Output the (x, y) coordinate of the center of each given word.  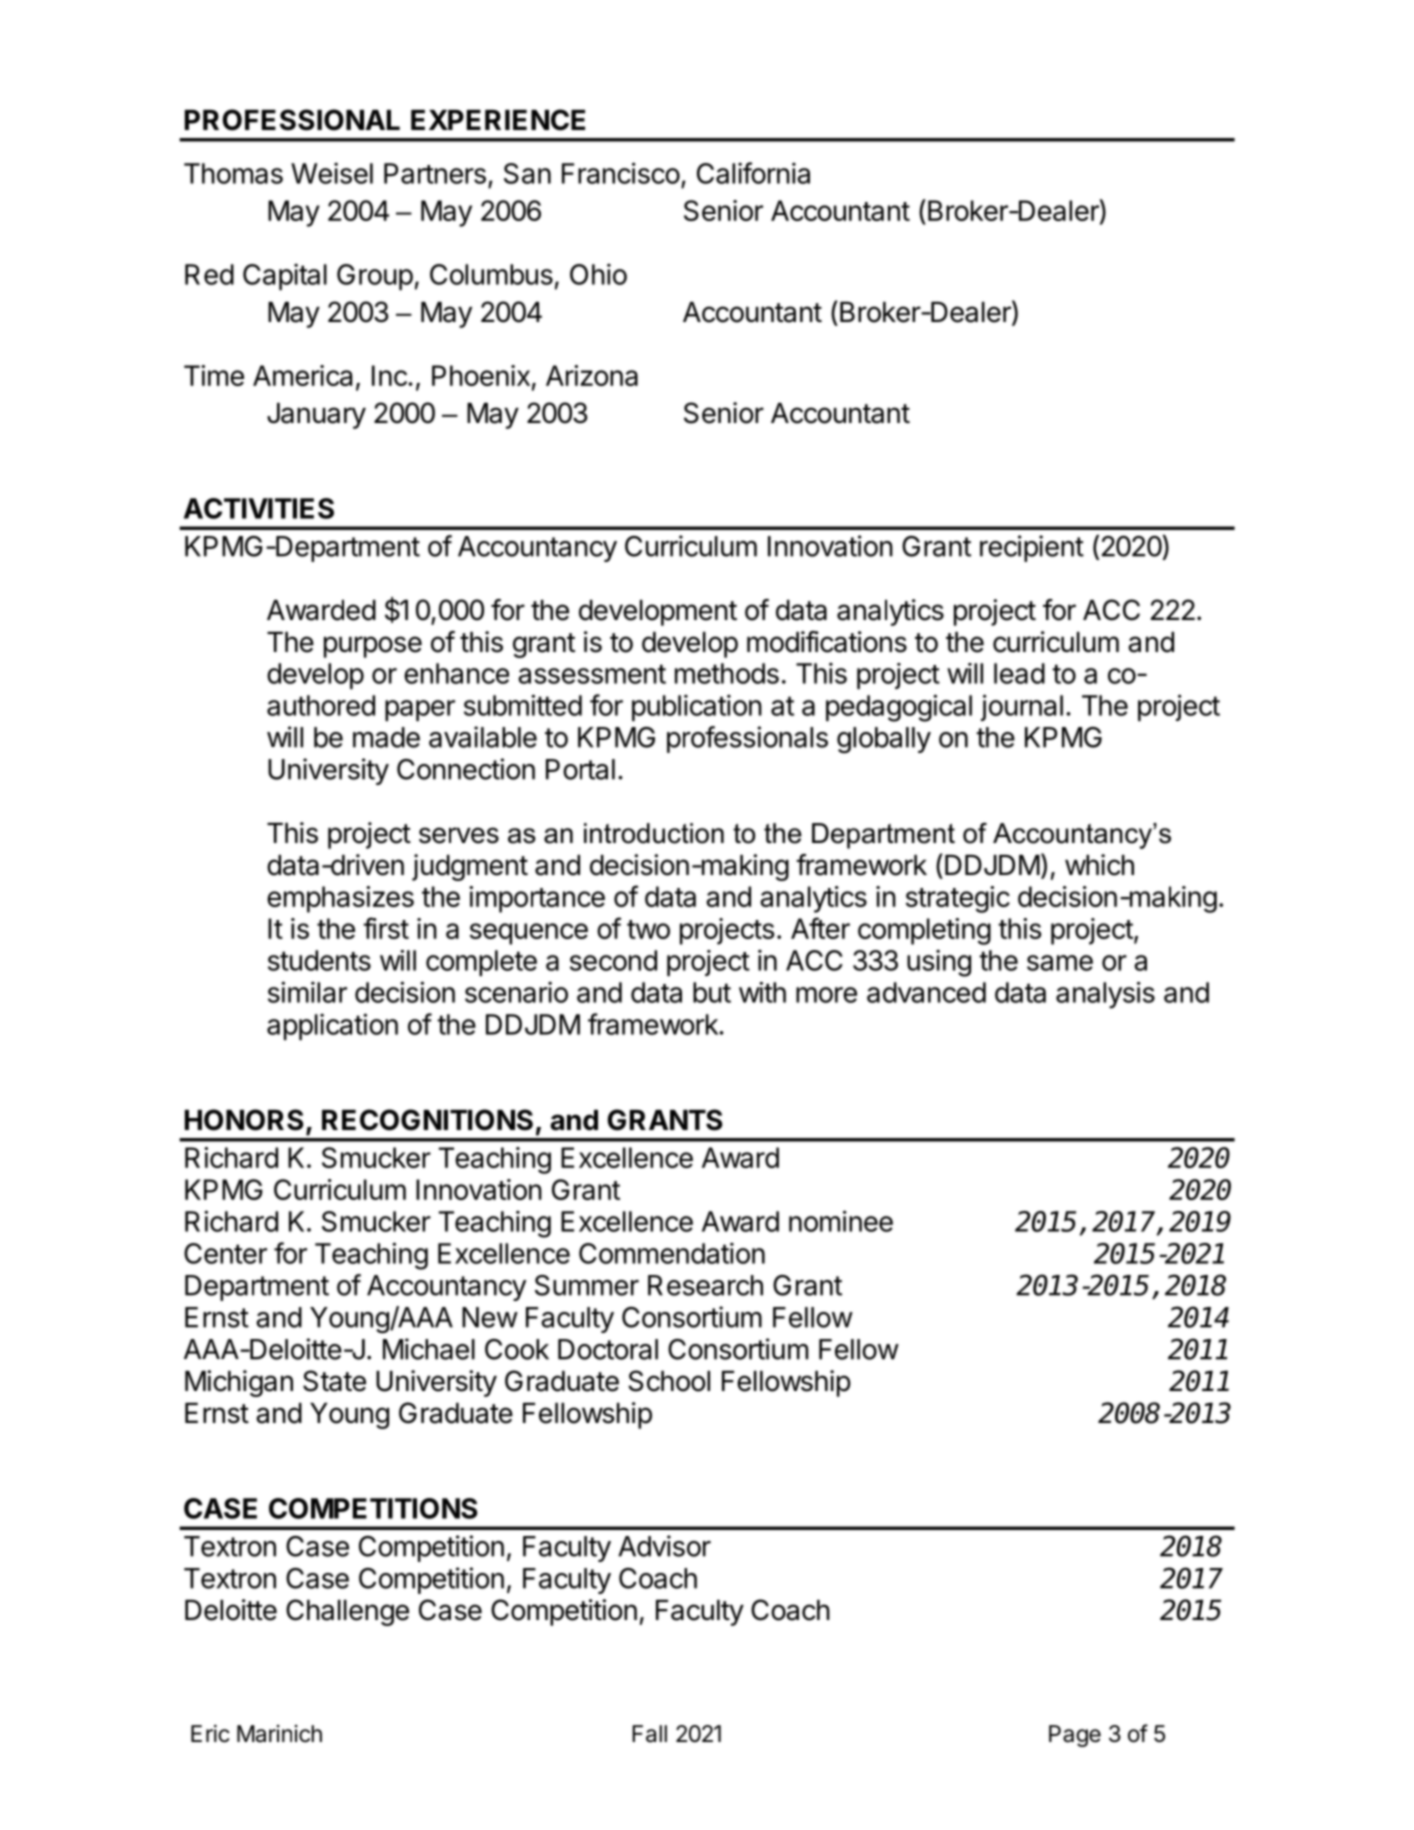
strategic (958, 899)
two (648, 929)
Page (1075, 1736)
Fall (649, 1734)
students (319, 960)
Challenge (347, 1612)
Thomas (233, 173)
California (753, 173)
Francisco (621, 173)
